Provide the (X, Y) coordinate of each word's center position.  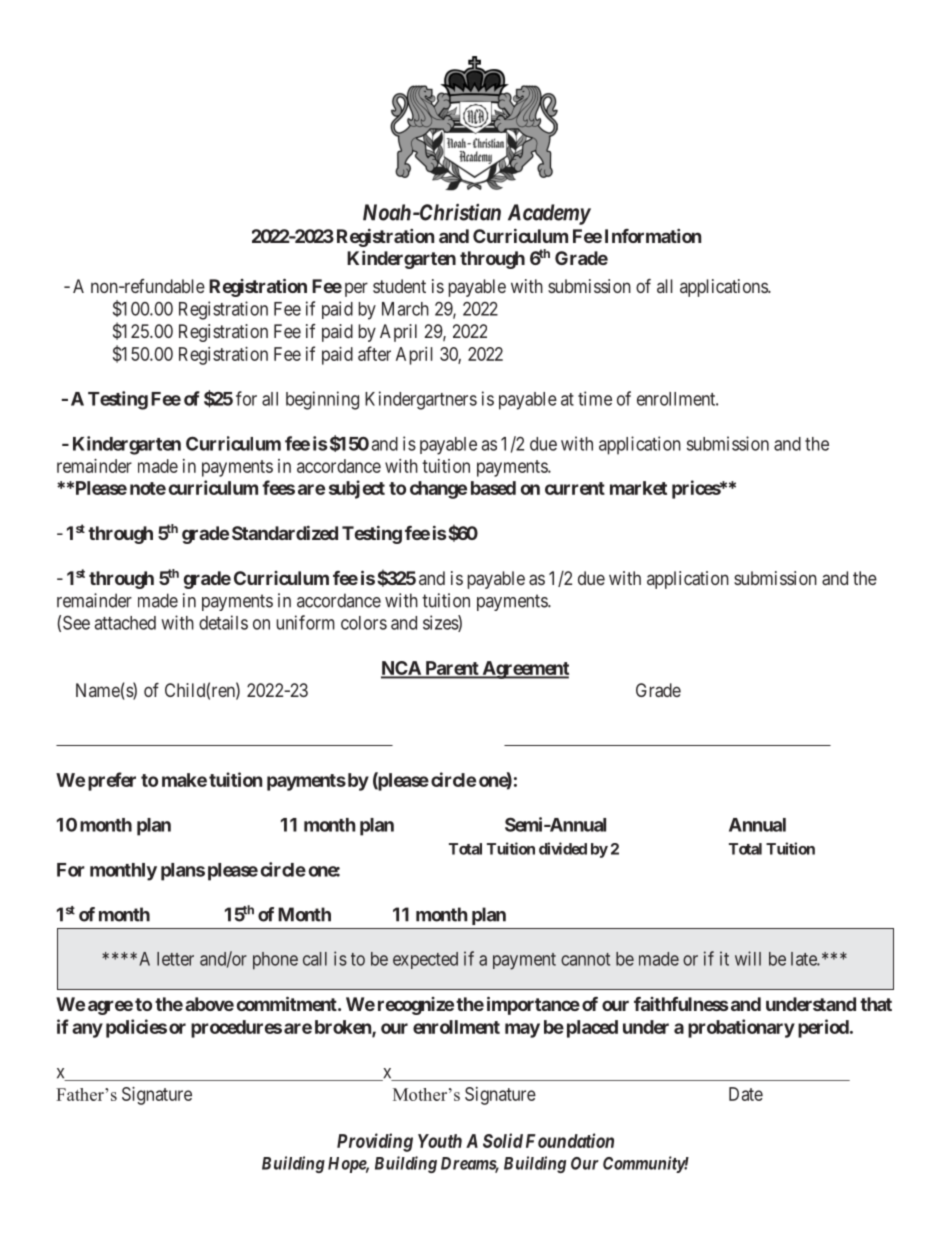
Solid (503, 1140)
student (399, 286)
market (638, 488)
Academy (549, 214)
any (87, 1030)
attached (125, 623)
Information (653, 236)
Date (746, 1094)
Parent (452, 669)
